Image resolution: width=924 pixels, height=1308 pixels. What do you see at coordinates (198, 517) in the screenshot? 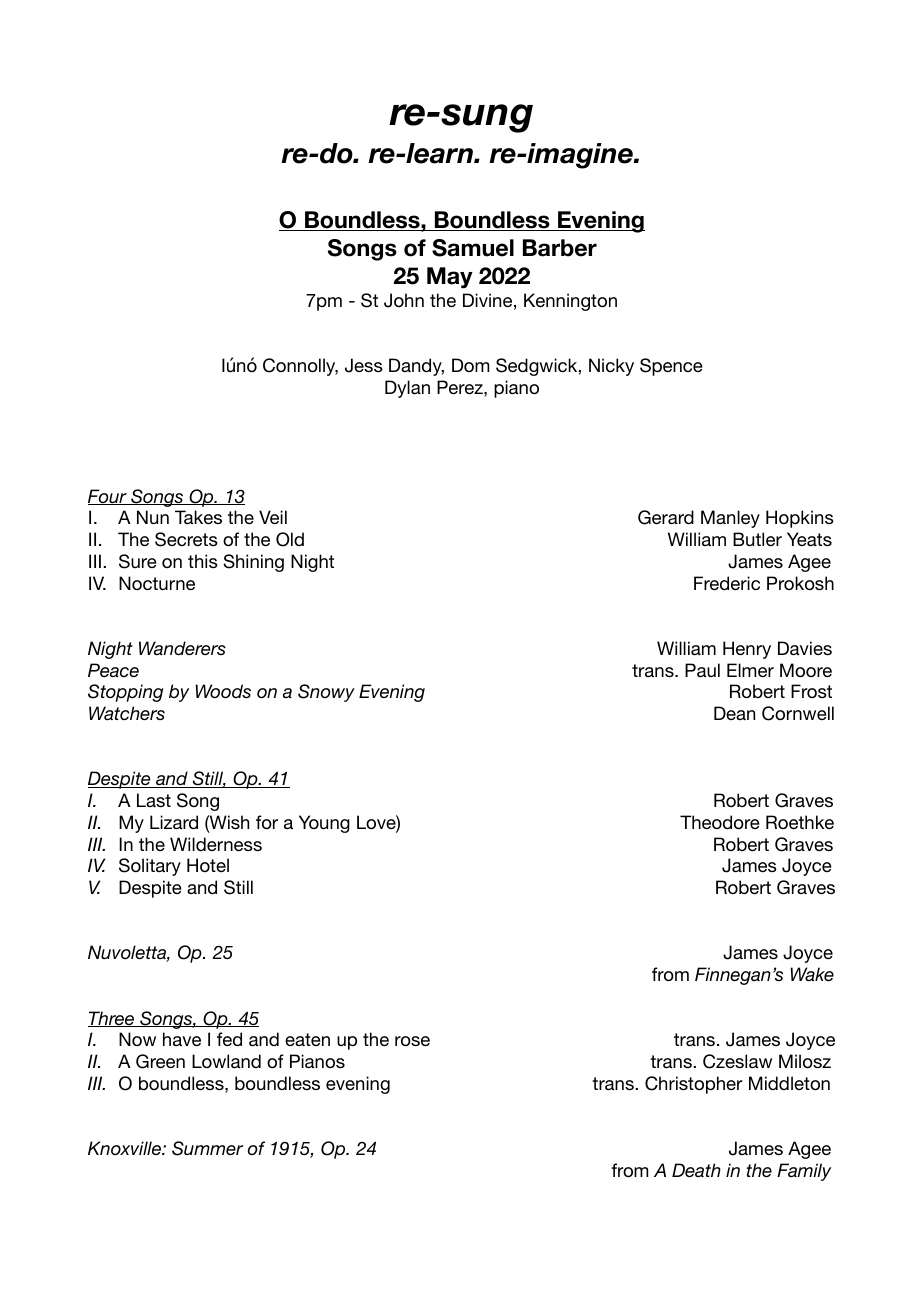
I see `Takes` at bounding box center [198, 517].
